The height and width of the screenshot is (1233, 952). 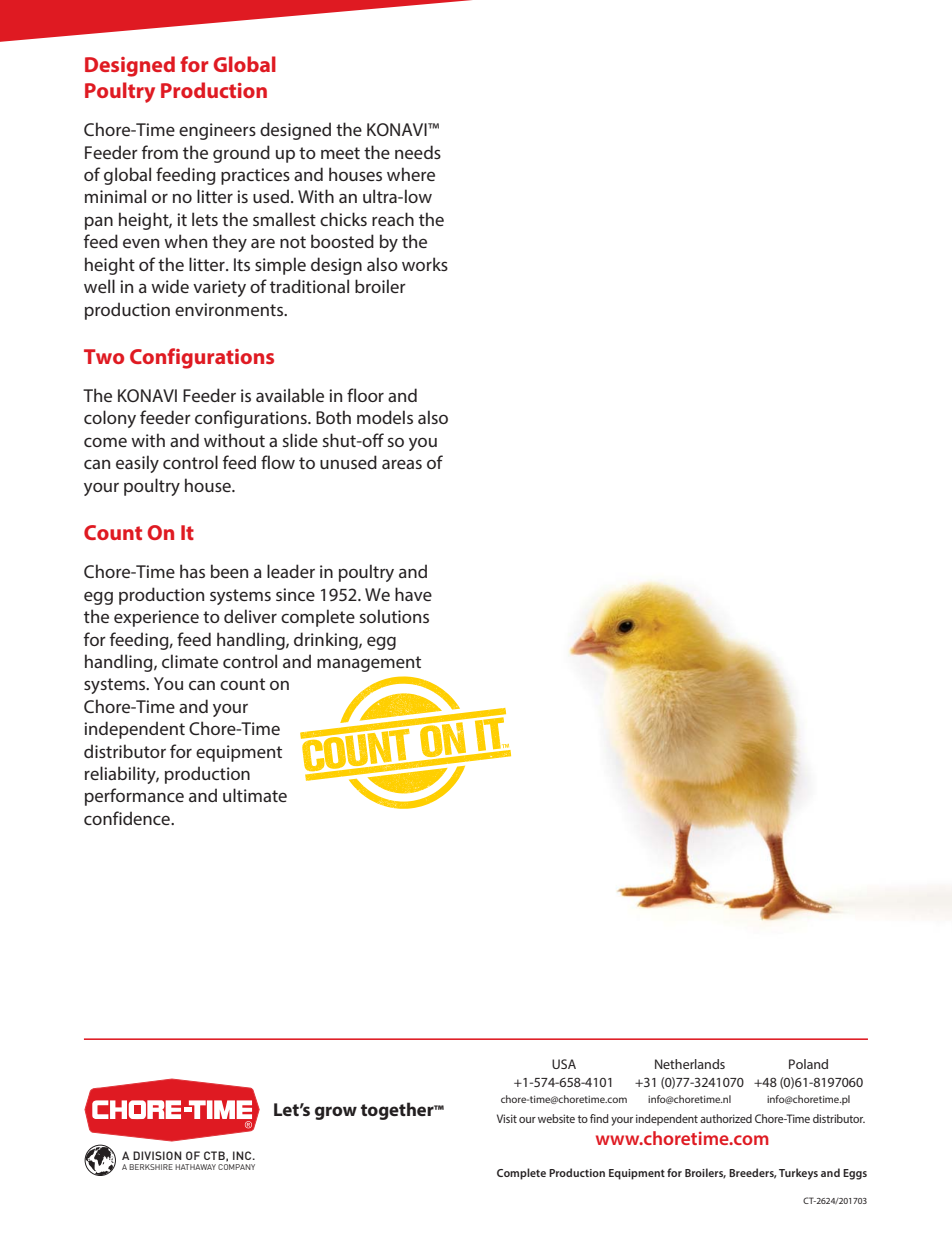 What do you see at coordinates (365, 395) in the screenshot?
I see `floor` at bounding box center [365, 395].
